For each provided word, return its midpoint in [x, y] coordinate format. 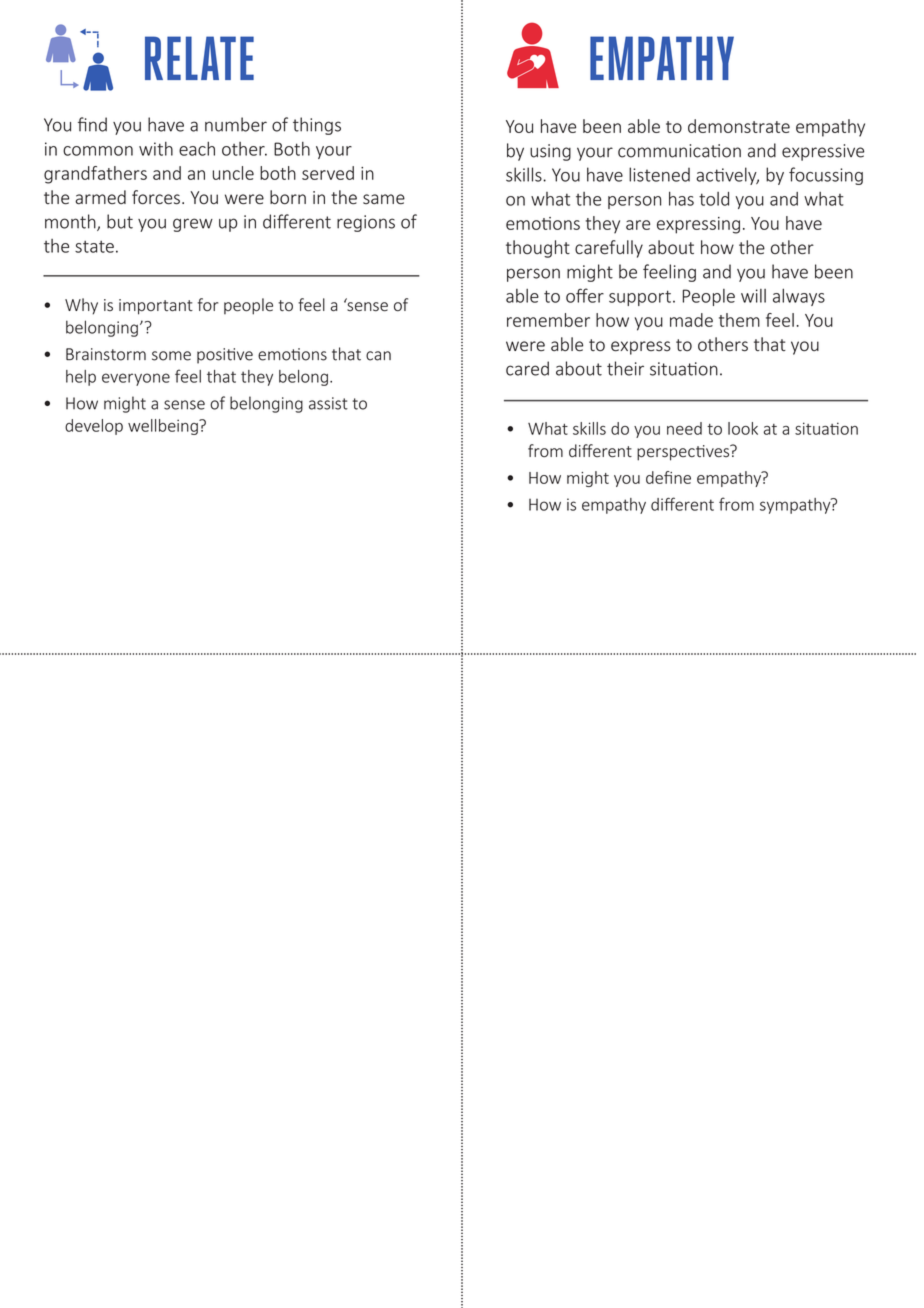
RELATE [199, 58]
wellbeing [164, 427]
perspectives [684, 452]
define [668, 477]
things [317, 126]
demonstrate [739, 126]
